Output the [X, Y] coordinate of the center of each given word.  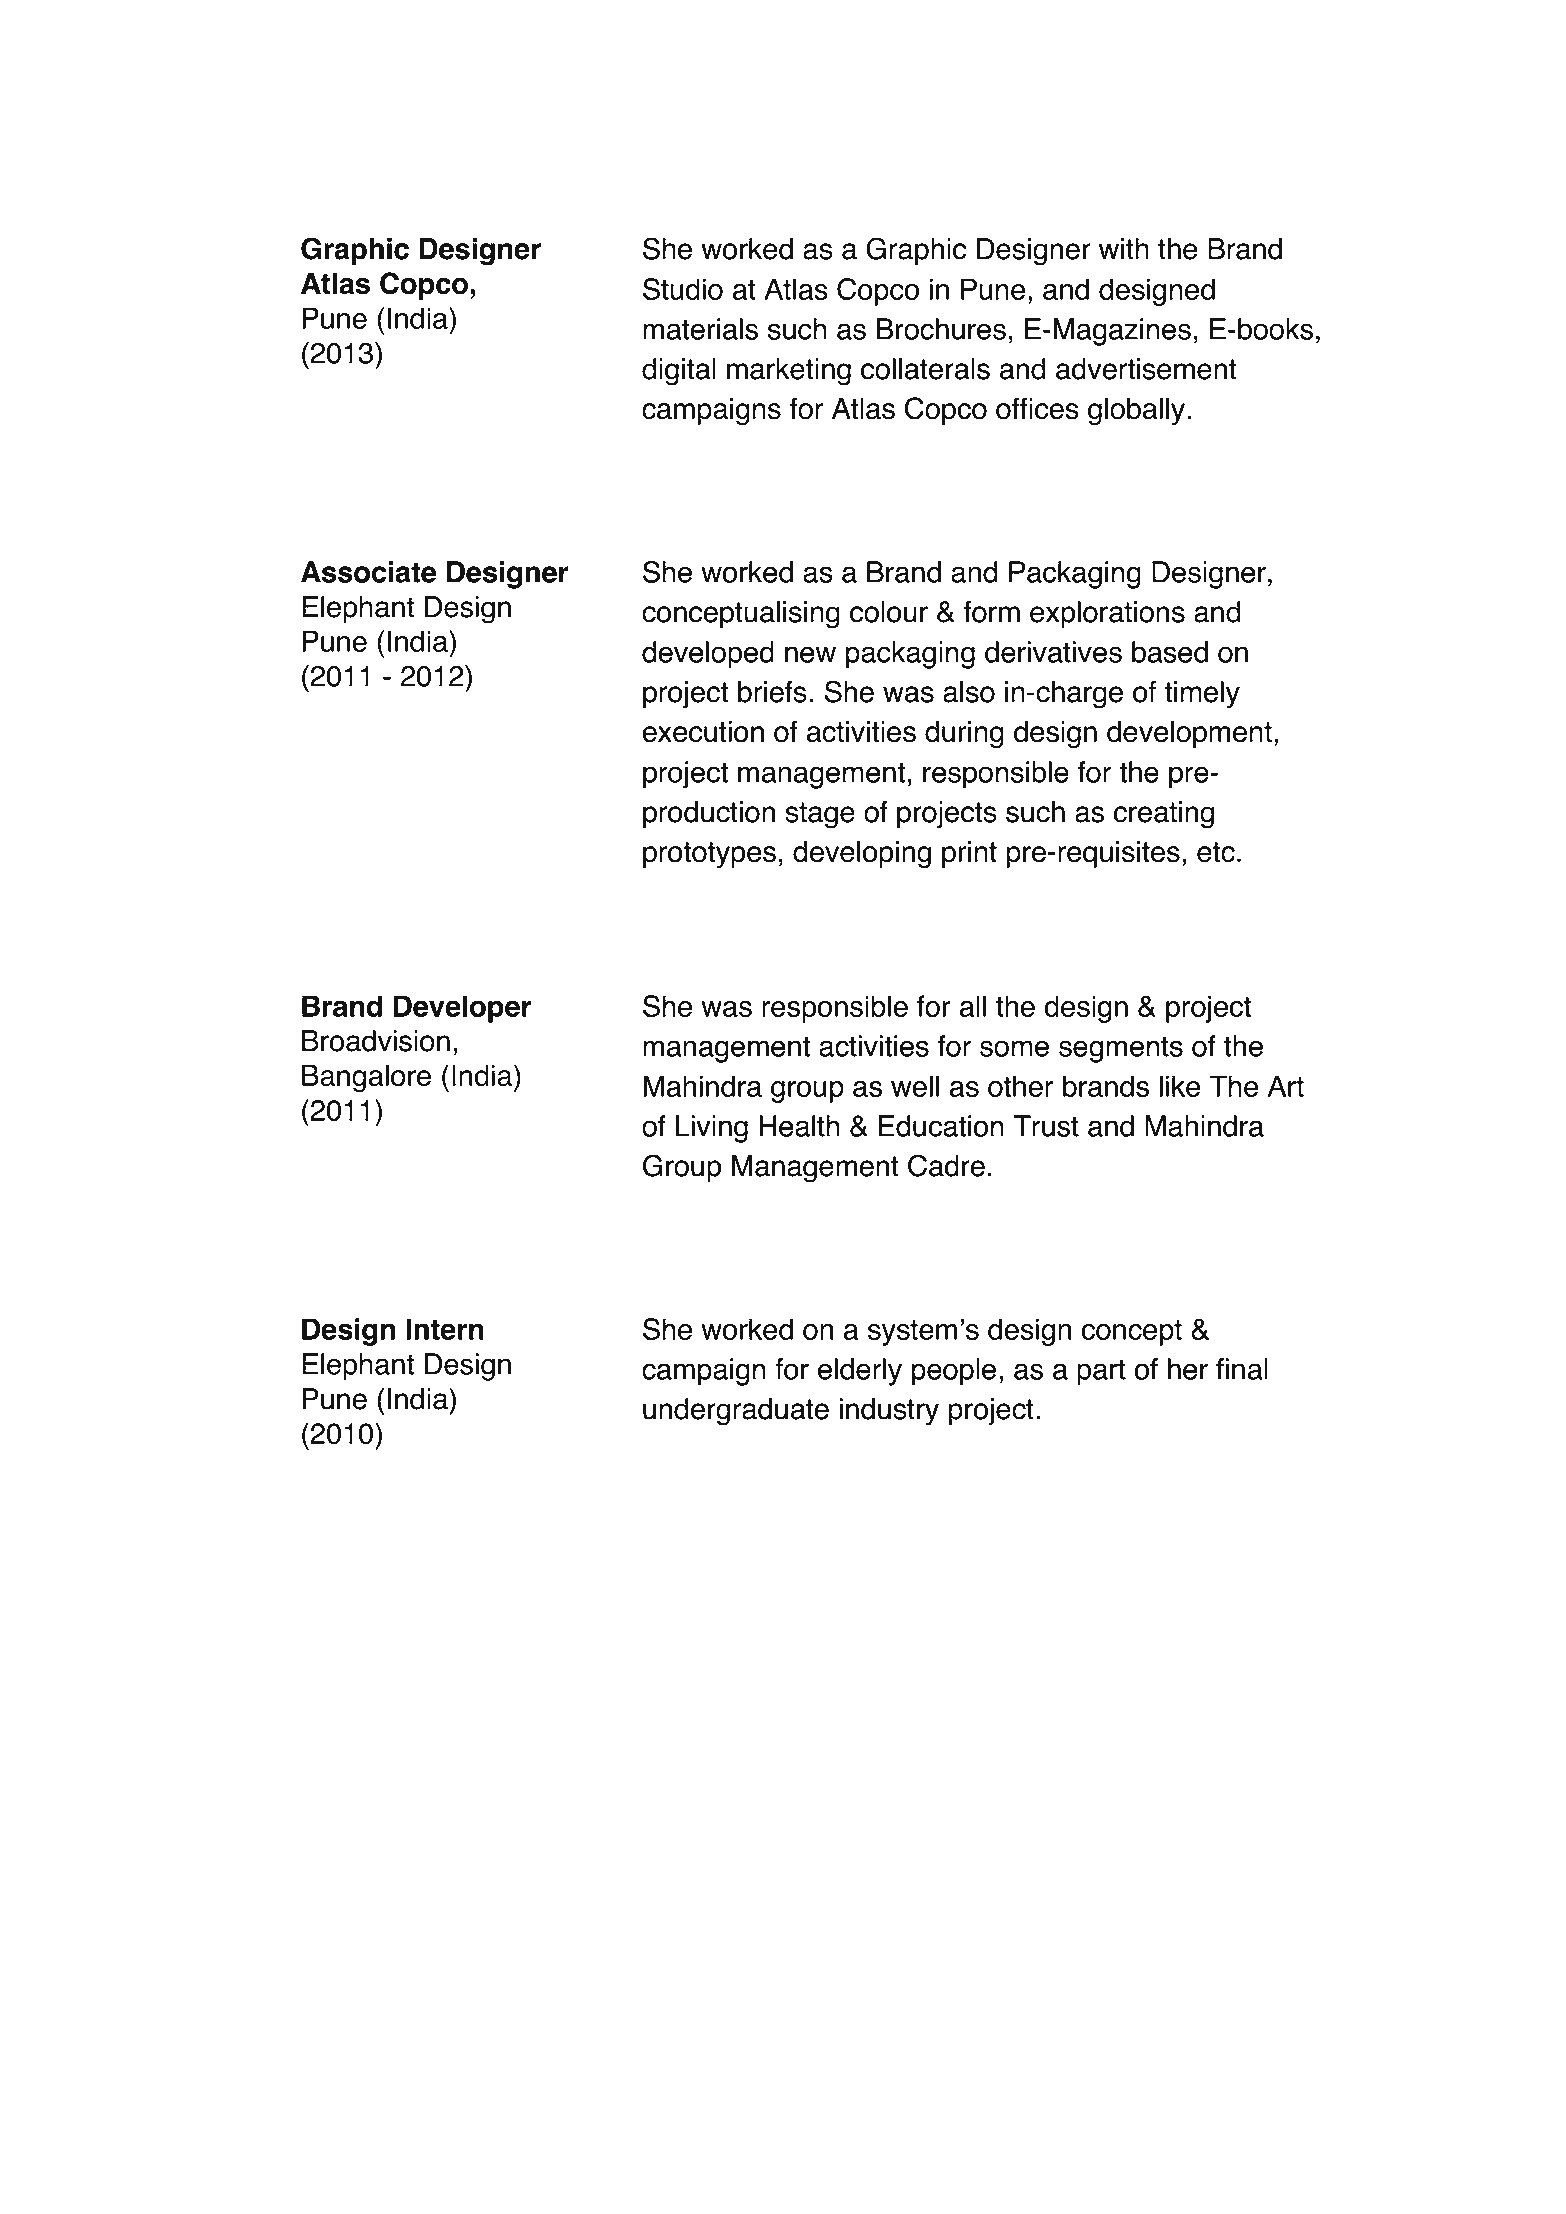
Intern [445, 1329]
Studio [683, 289]
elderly [860, 1372]
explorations [1107, 614]
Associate [368, 572]
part [1101, 1372]
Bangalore [366, 1078]
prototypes [709, 855]
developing [862, 854]
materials [700, 329]
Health [799, 1126]
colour [889, 612]
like [1180, 1086]
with [1124, 249]
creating [1164, 815]
